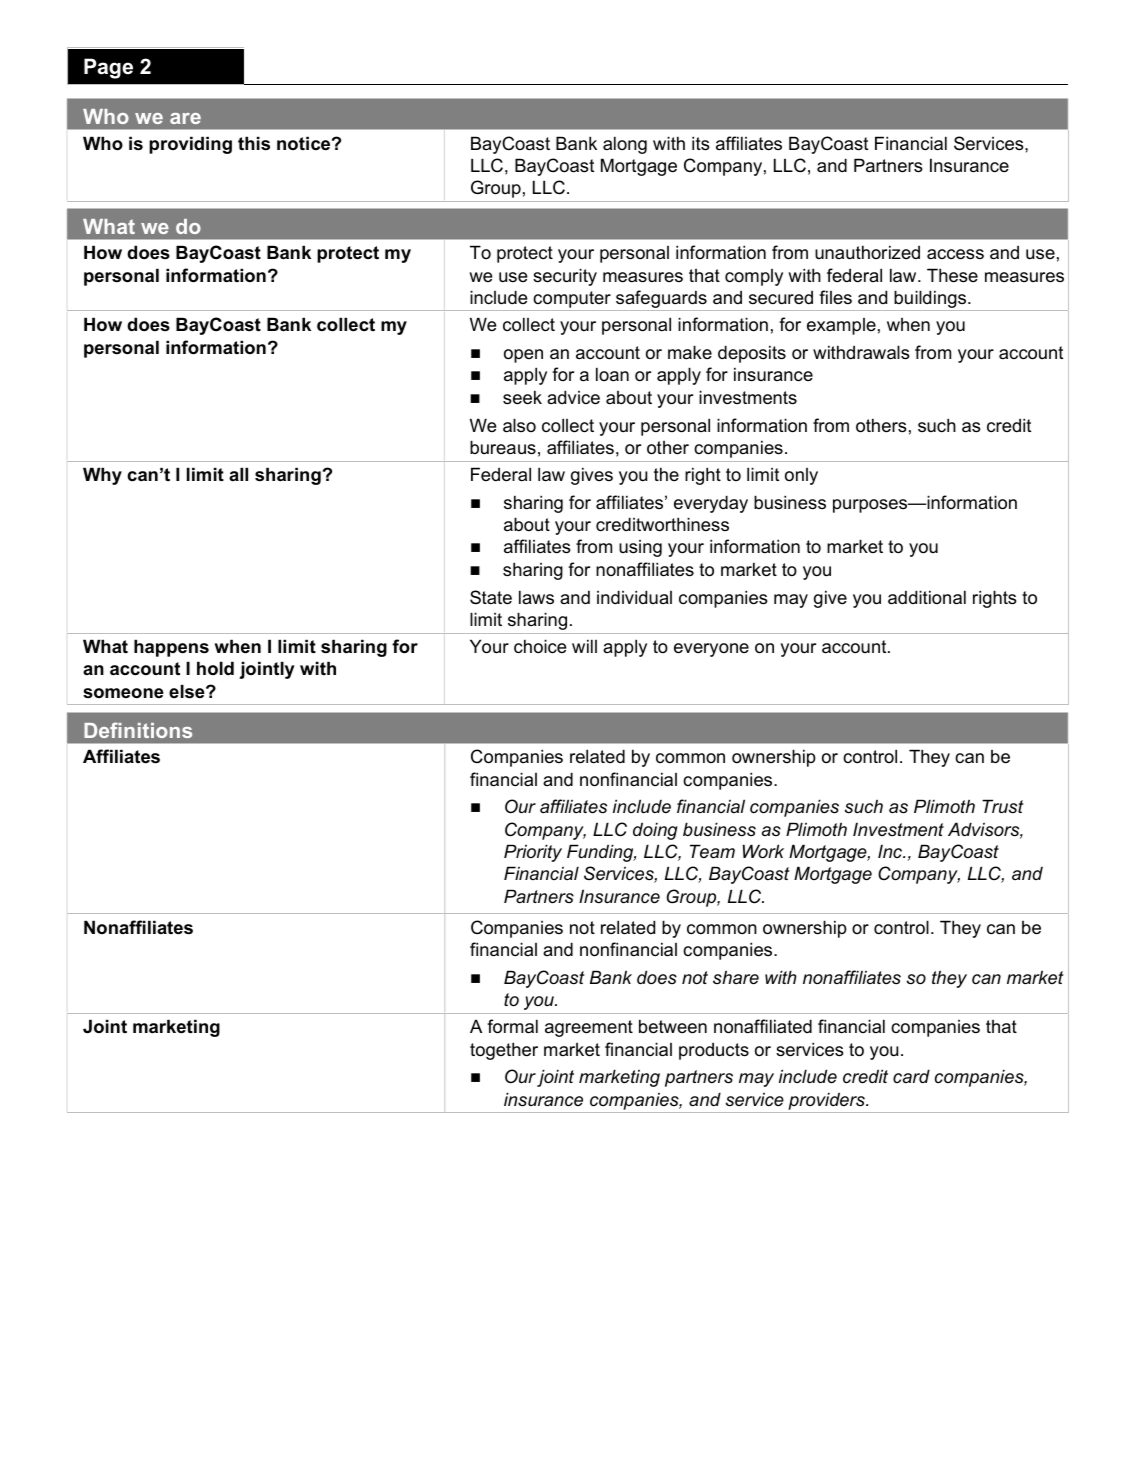 The height and width of the screenshot is (1469, 1135). What do you see at coordinates (238, 474) in the screenshot?
I see `all` at bounding box center [238, 474].
